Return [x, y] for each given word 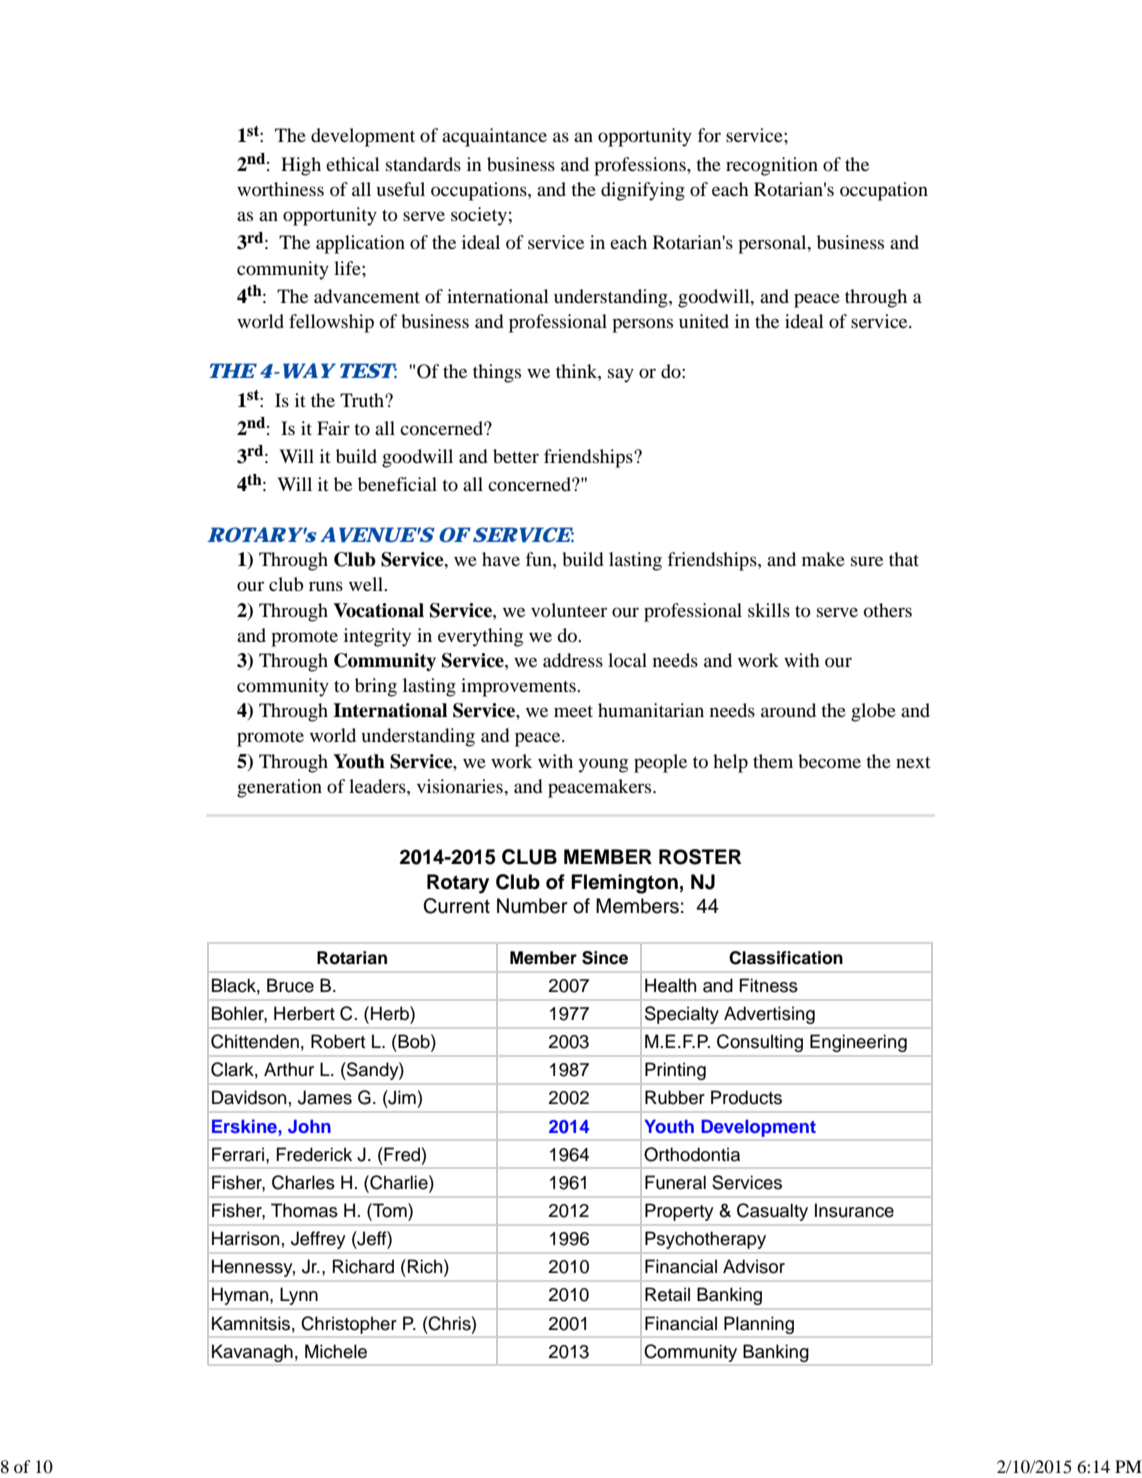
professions [641, 166]
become [829, 761]
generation [279, 788]
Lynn [299, 1296]
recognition [772, 166]
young [603, 765]
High [301, 166]
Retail [667, 1294]
